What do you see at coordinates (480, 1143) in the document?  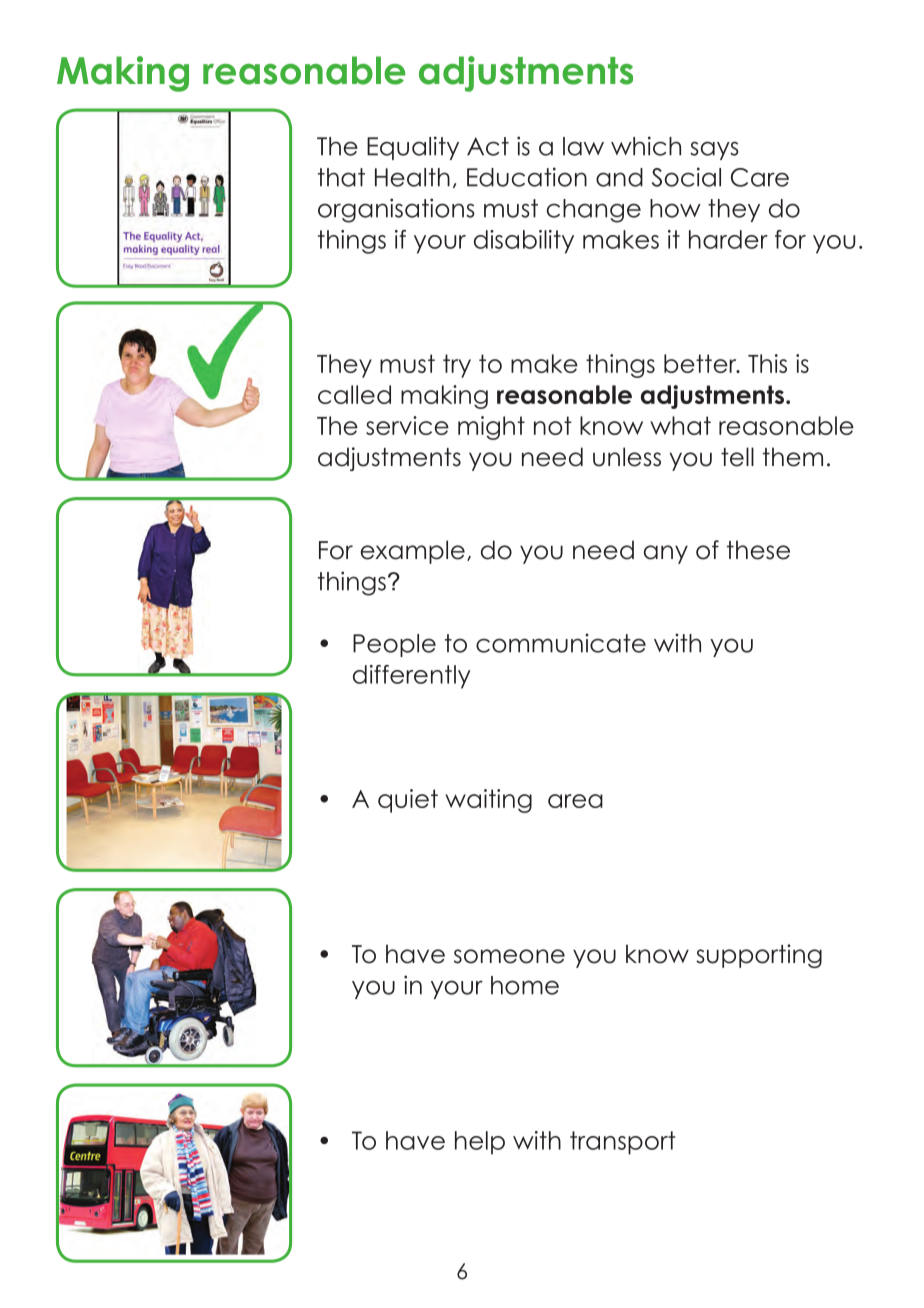 I see `help` at bounding box center [480, 1143].
